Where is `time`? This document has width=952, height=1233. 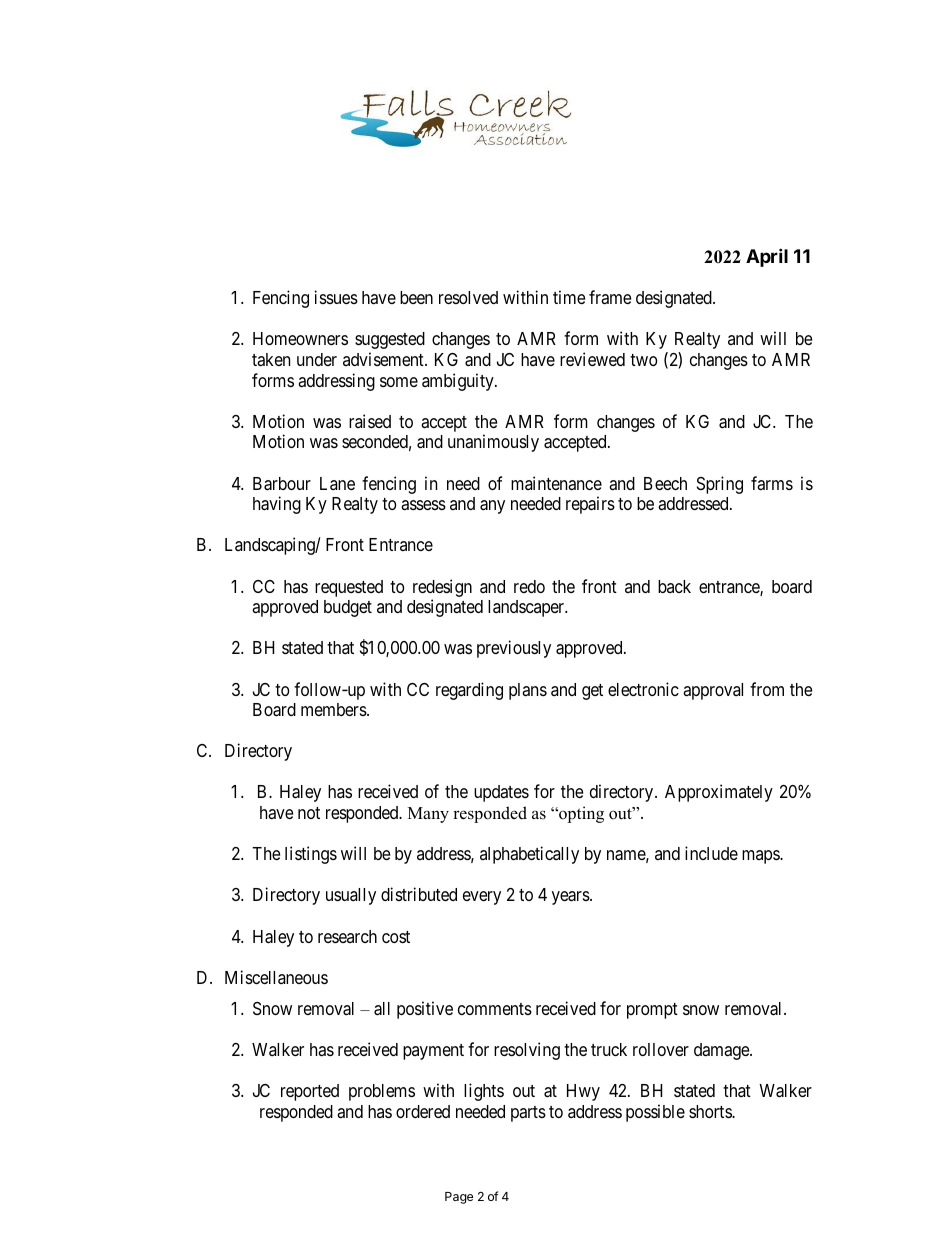 time is located at coordinates (569, 297).
